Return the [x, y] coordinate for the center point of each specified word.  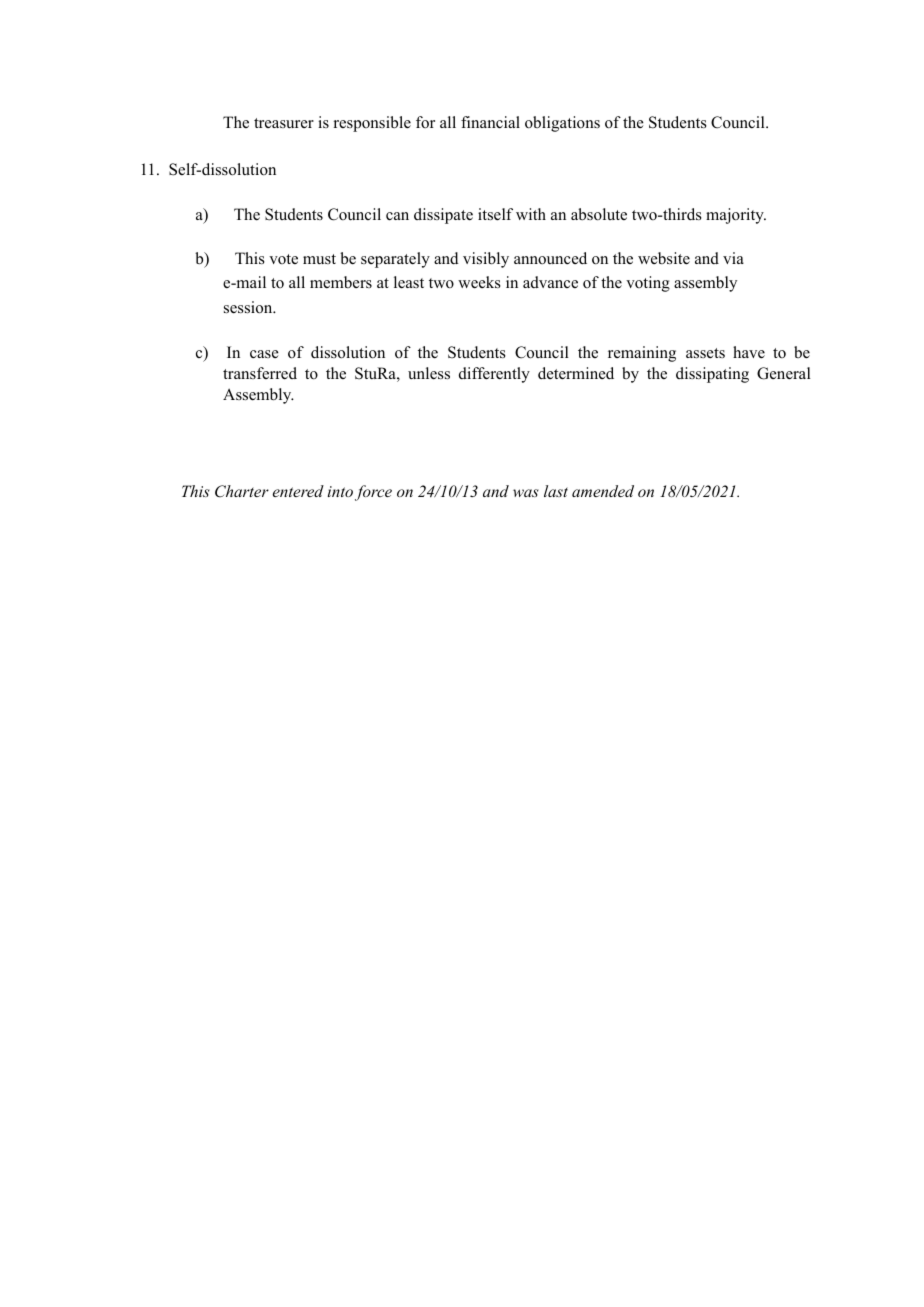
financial [490, 122]
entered [298, 491]
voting [648, 284]
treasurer [284, 123]
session [249, 307]
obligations [562, 124]
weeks [479, 282]
